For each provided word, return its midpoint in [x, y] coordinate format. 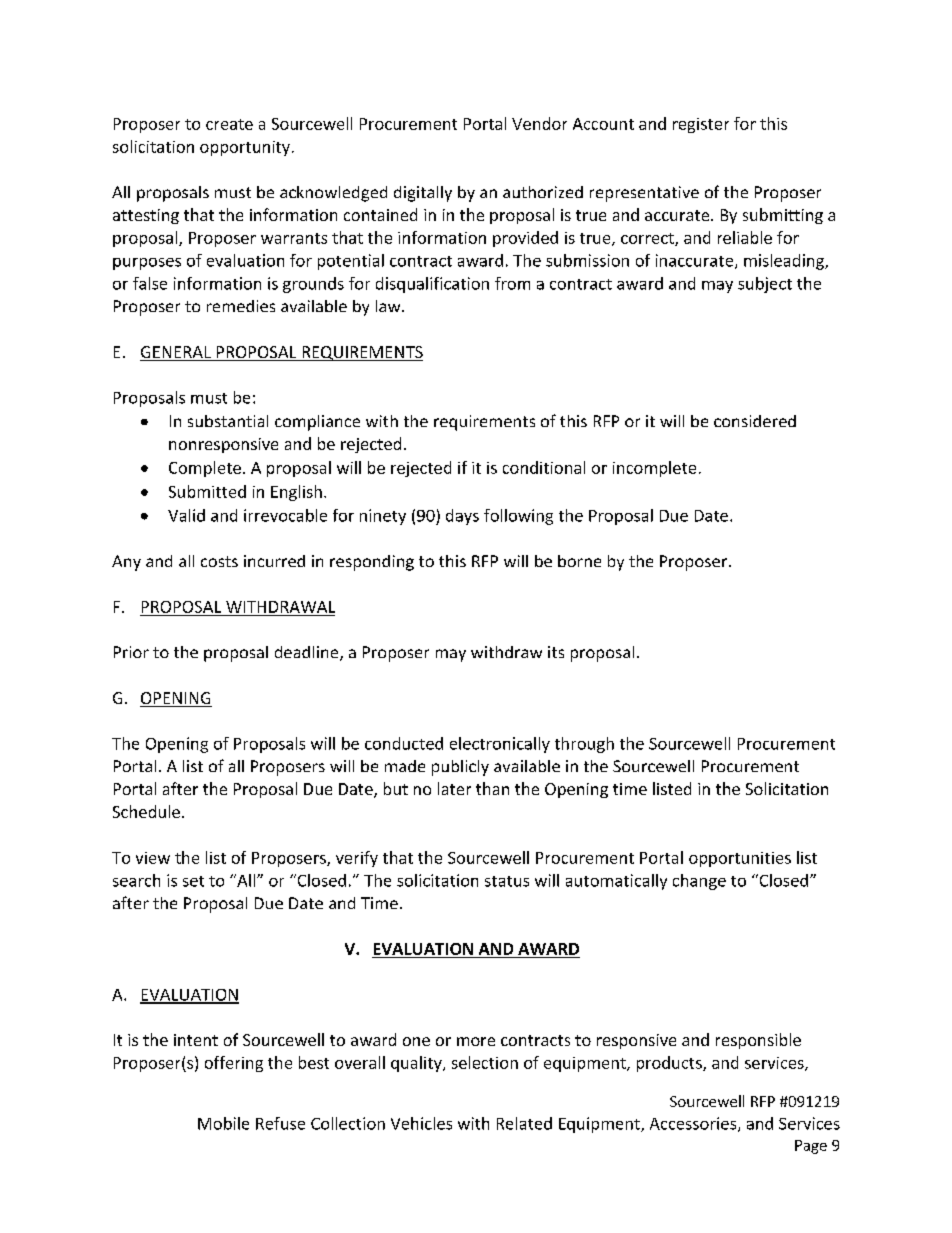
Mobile [223, 1123]
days [462, 517]
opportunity [245, 148]
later [454, 788]
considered [755, 421]
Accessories [694, 1124]
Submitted [207, 491]
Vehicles [421, 1123]
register [701, 125]
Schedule [146, 811]
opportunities [740, 859]
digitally [423, 194]
